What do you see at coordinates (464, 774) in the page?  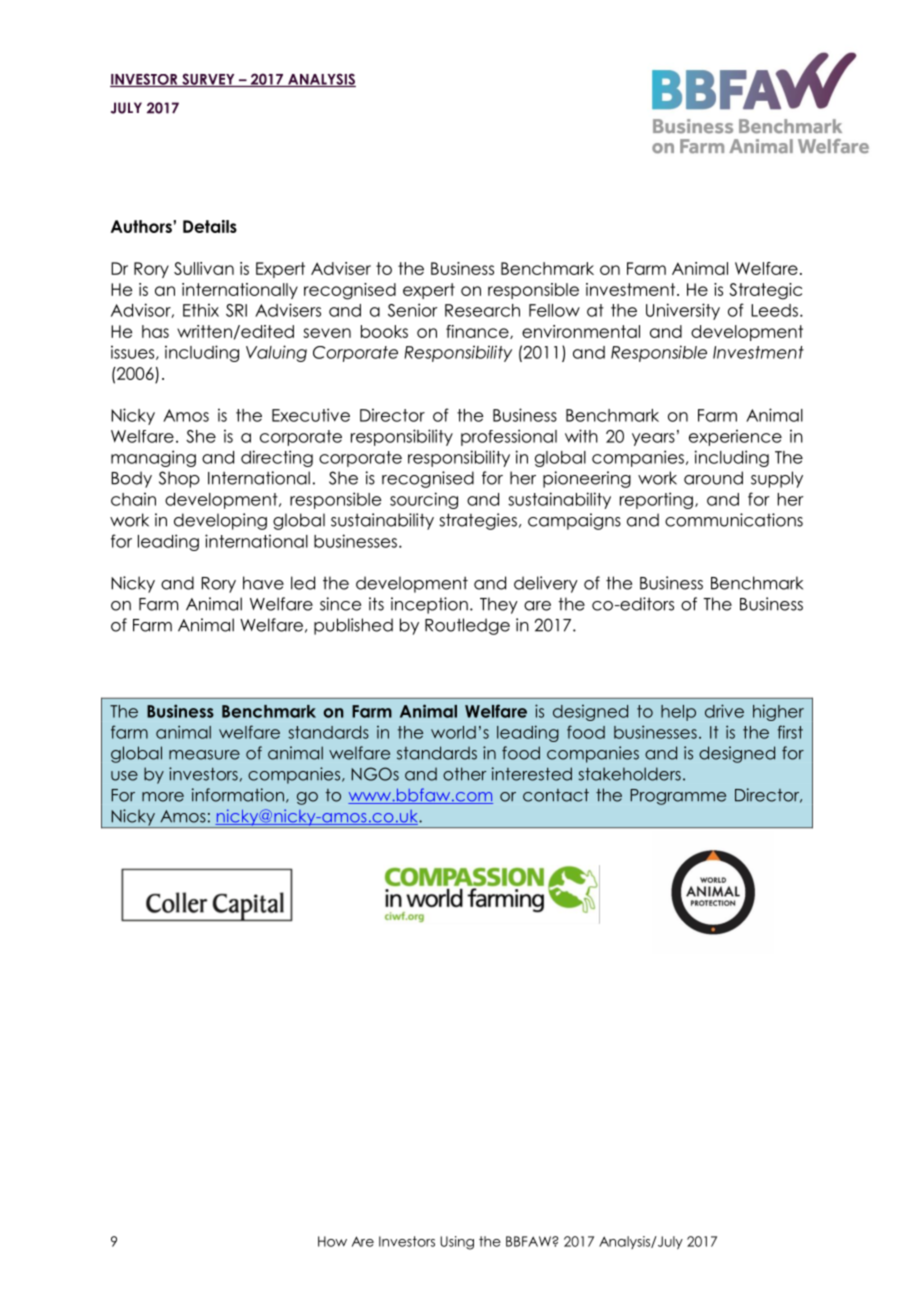 I see `other` at bounding box center [464, 774].
